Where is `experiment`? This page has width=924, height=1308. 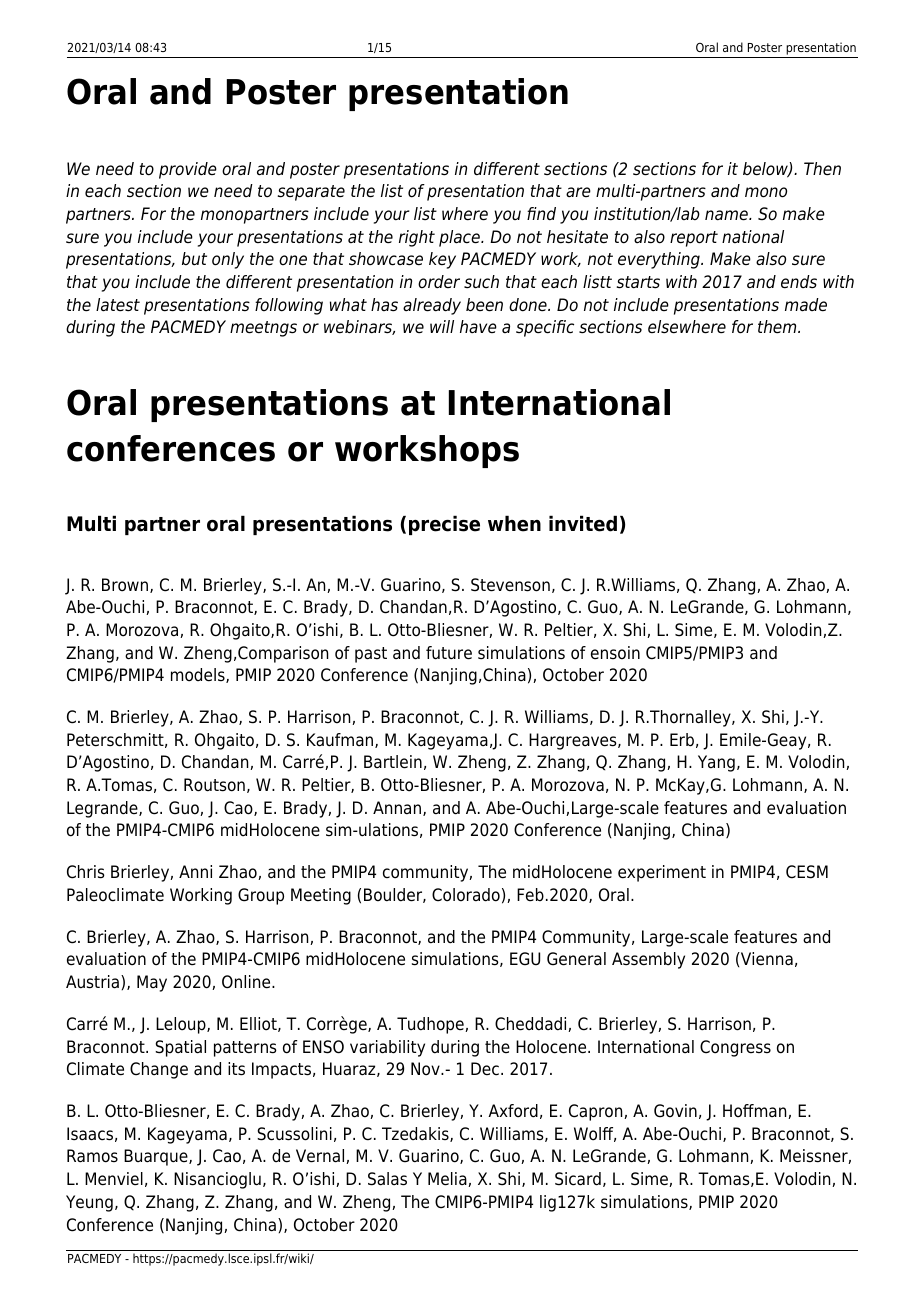
experiment is located at coordinates (662, 873).
